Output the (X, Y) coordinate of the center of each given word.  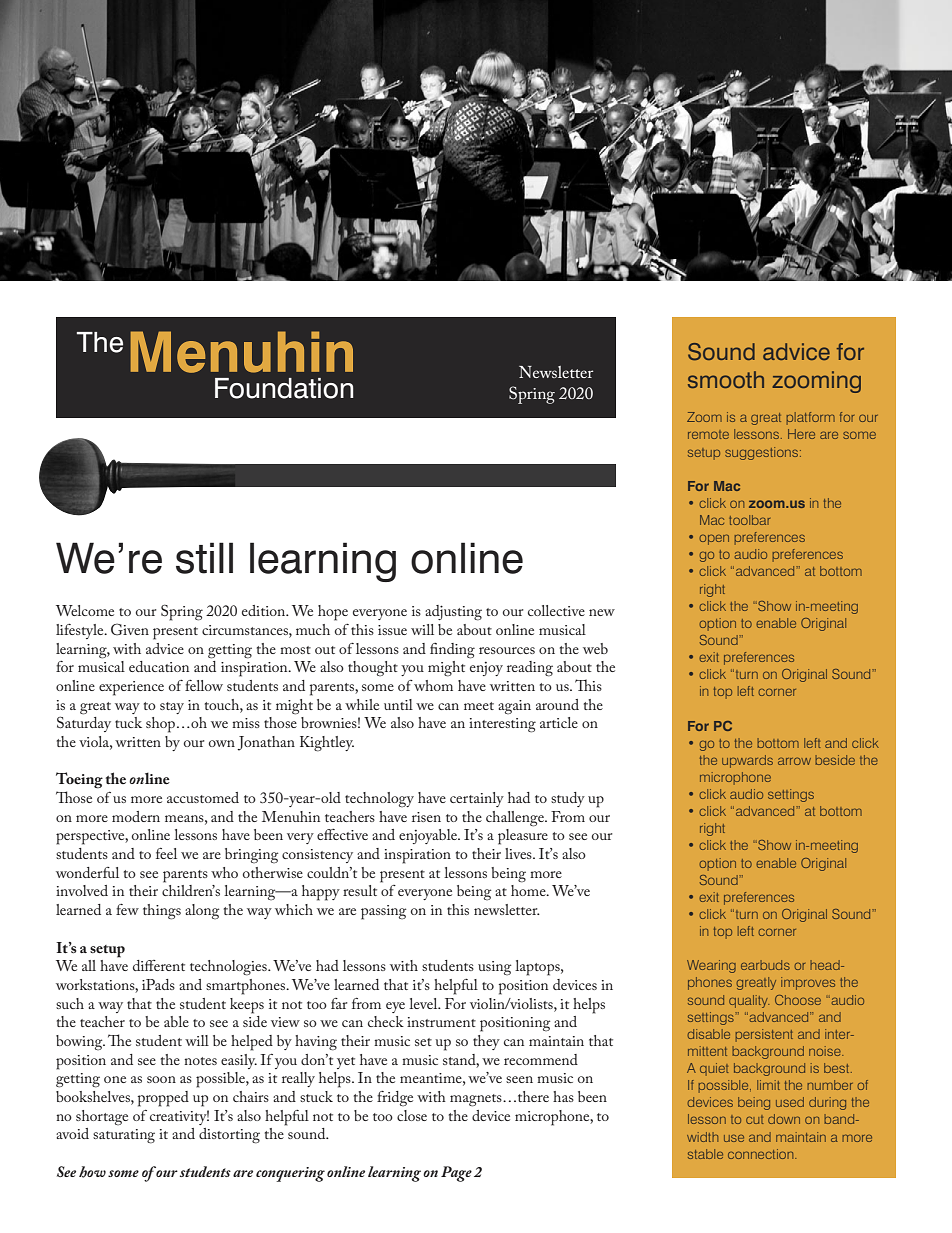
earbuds (765, 965)
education (159, 666)
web (595, 648)
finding (452, 651)
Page (456, 1174)
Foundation (284, 388)
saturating (124, 1136)
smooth (726, 379)
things (162, 912)
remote (708, 434)
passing (383, 912)
